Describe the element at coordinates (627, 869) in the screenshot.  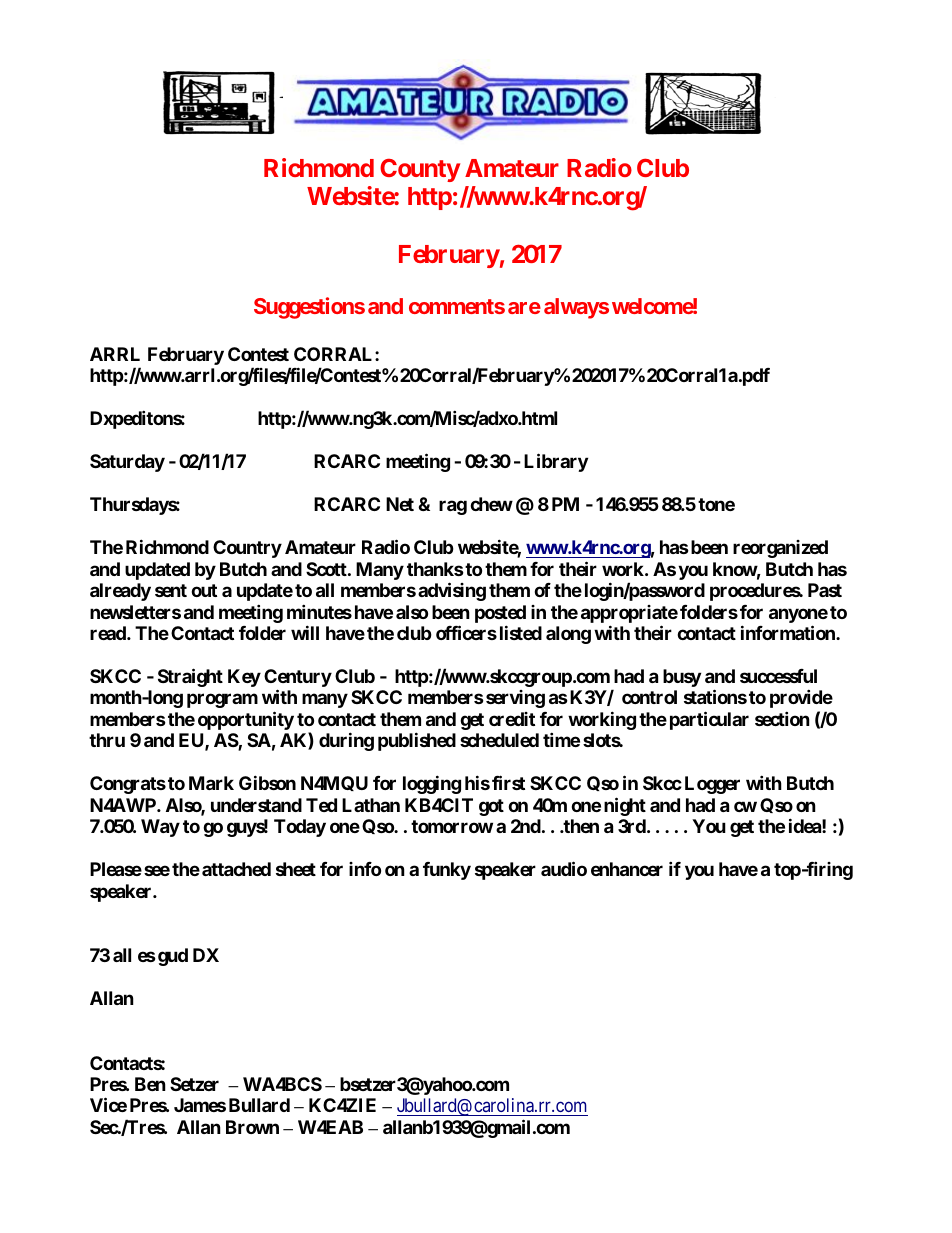
I see `enhancer` at that location.
